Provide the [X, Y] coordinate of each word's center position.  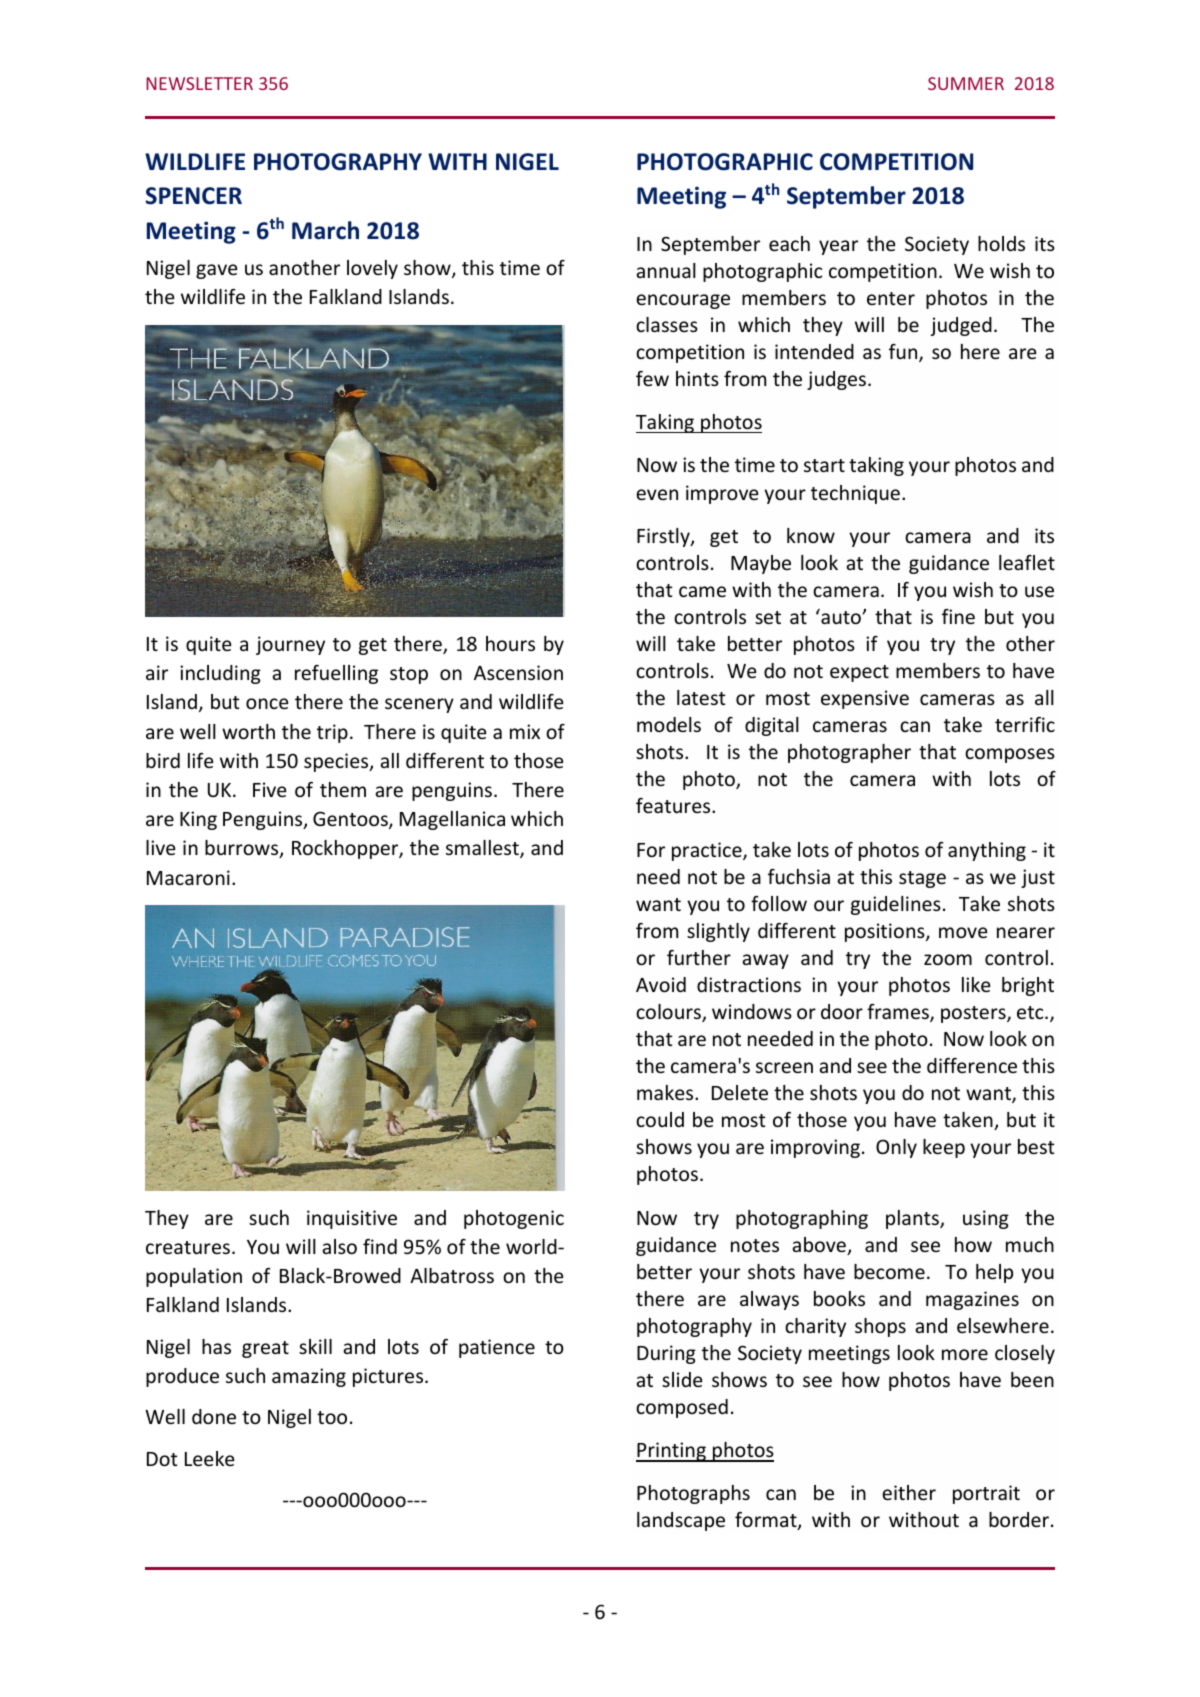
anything [987, 851]
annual [666, 270]
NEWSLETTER [199, 83]
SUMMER [966, 83]
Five [269, 789]
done [214, 1416]
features [674, 805]
